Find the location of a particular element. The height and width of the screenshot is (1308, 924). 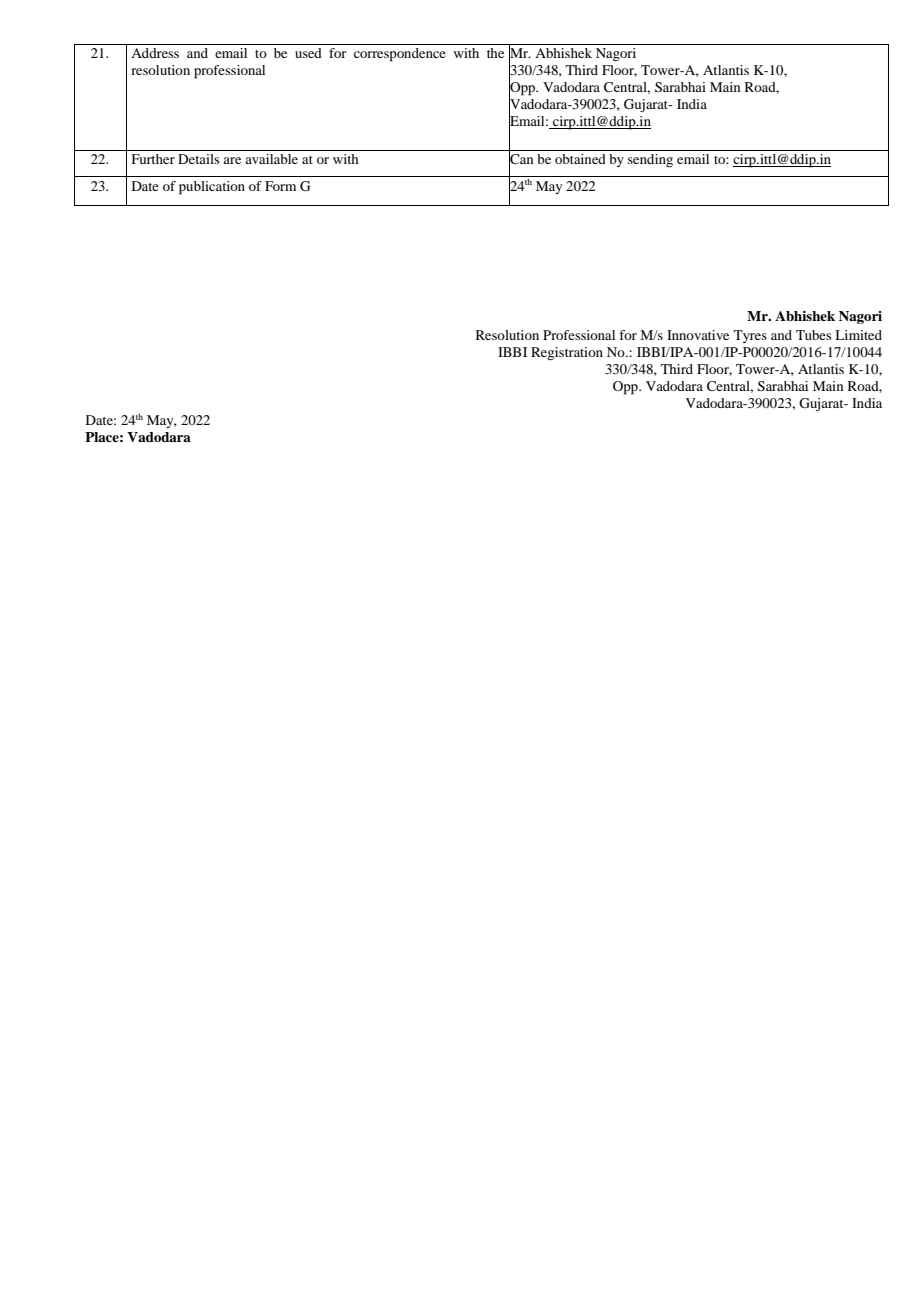

used is located at coordinates (308, 53).
